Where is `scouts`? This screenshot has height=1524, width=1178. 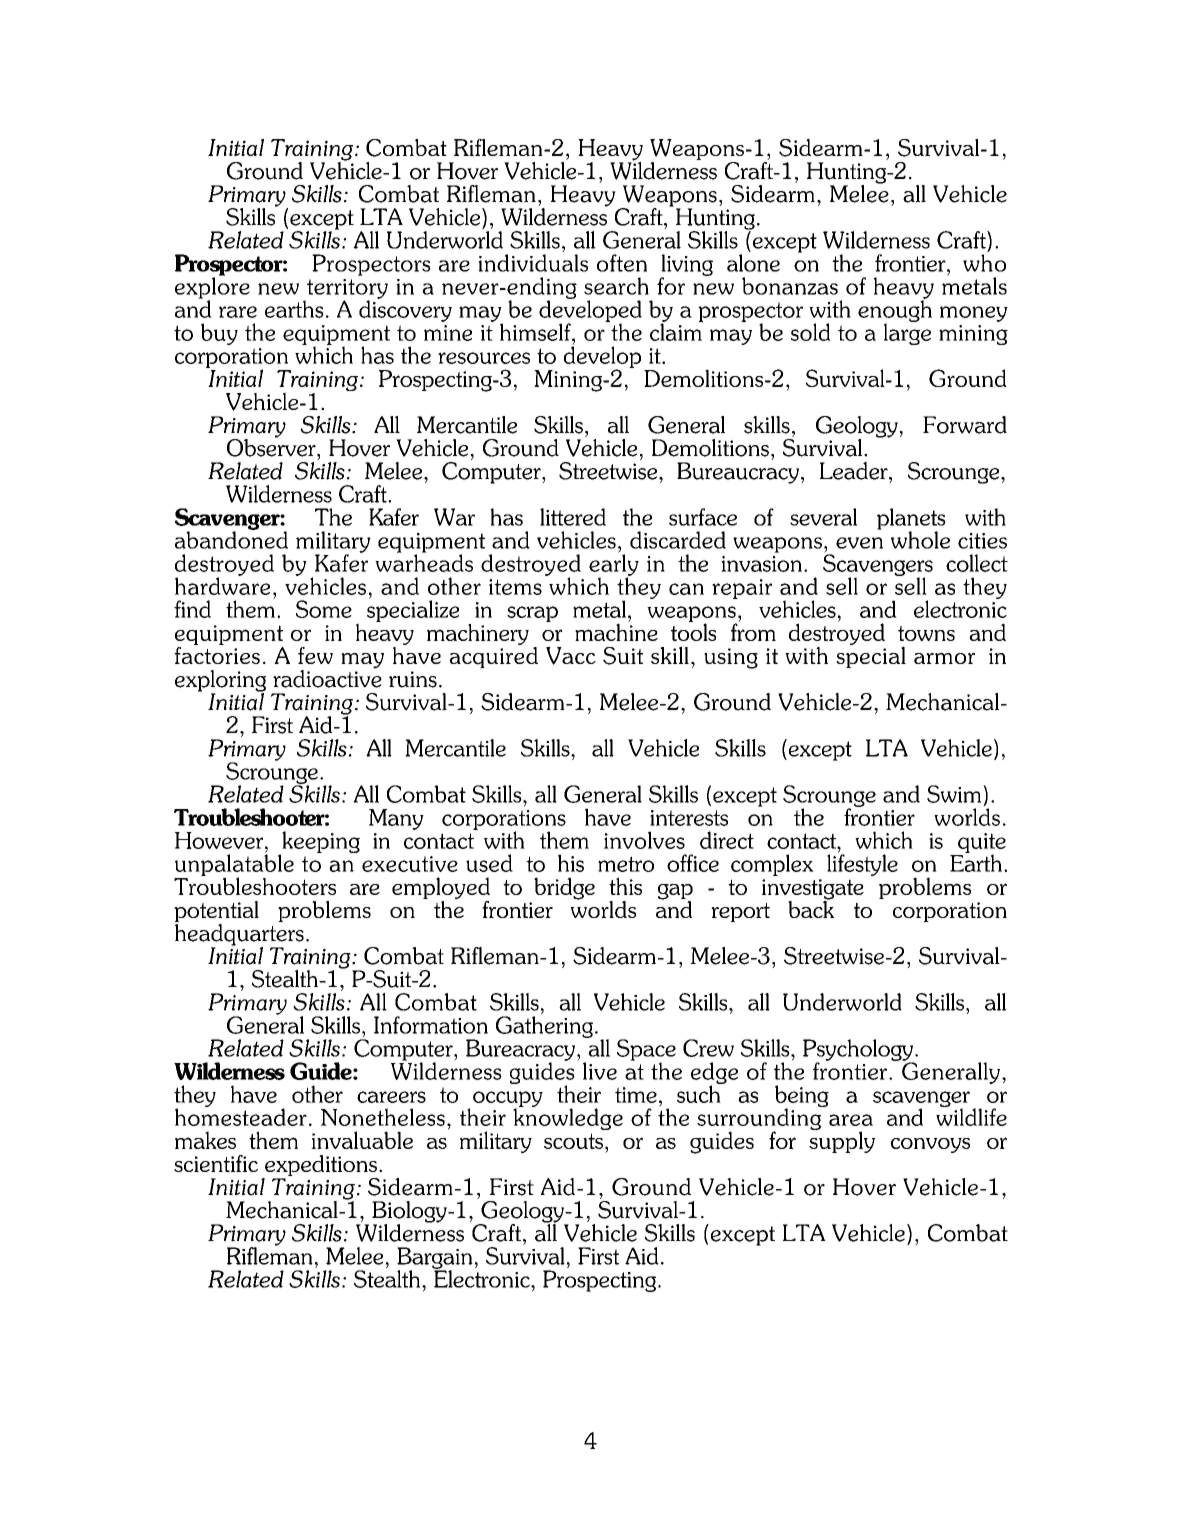 scouts is located at coordinates (575, 1141).
